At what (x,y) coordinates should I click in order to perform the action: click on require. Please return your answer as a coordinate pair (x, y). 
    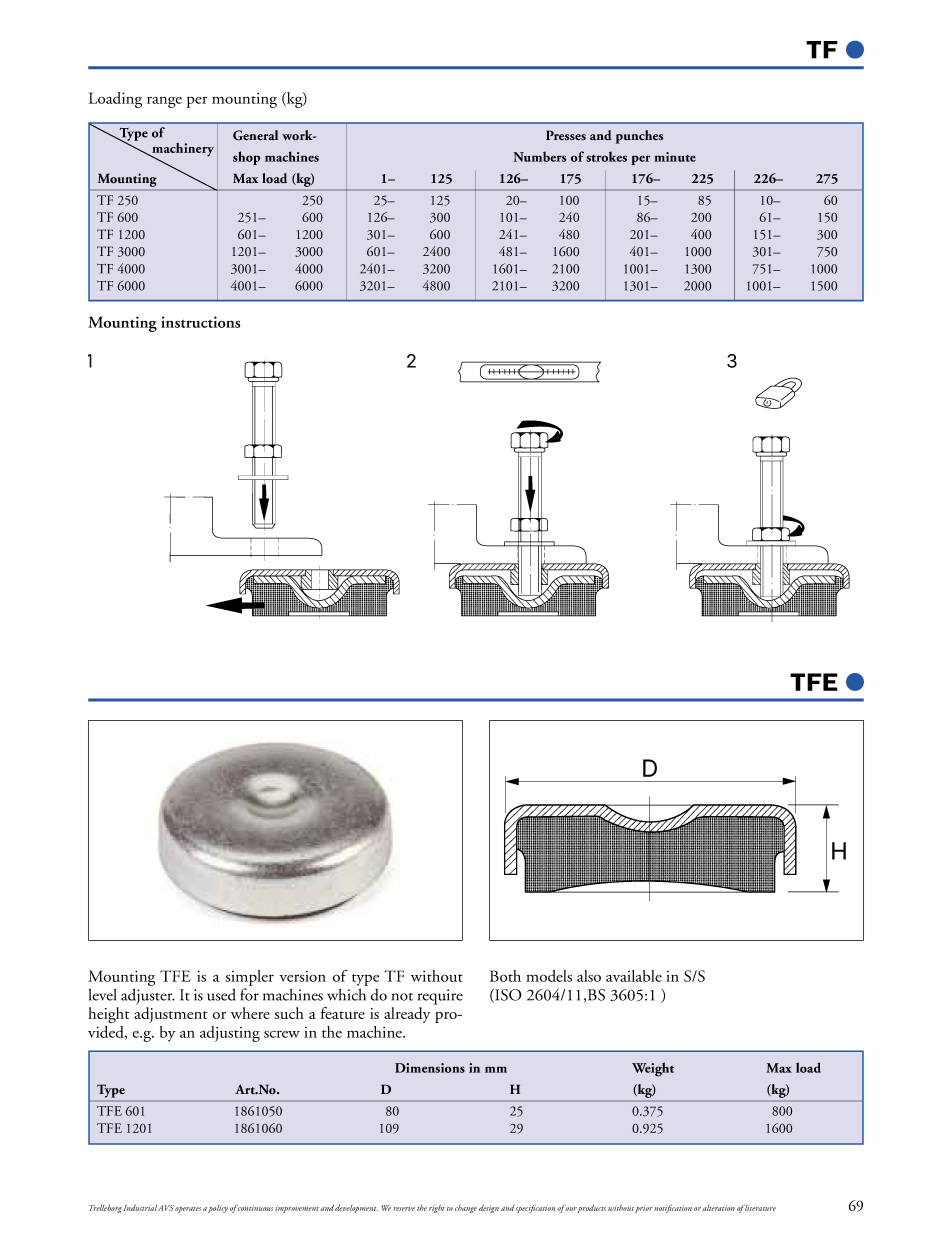
    Looking at the image, I should click on (440, 997).
